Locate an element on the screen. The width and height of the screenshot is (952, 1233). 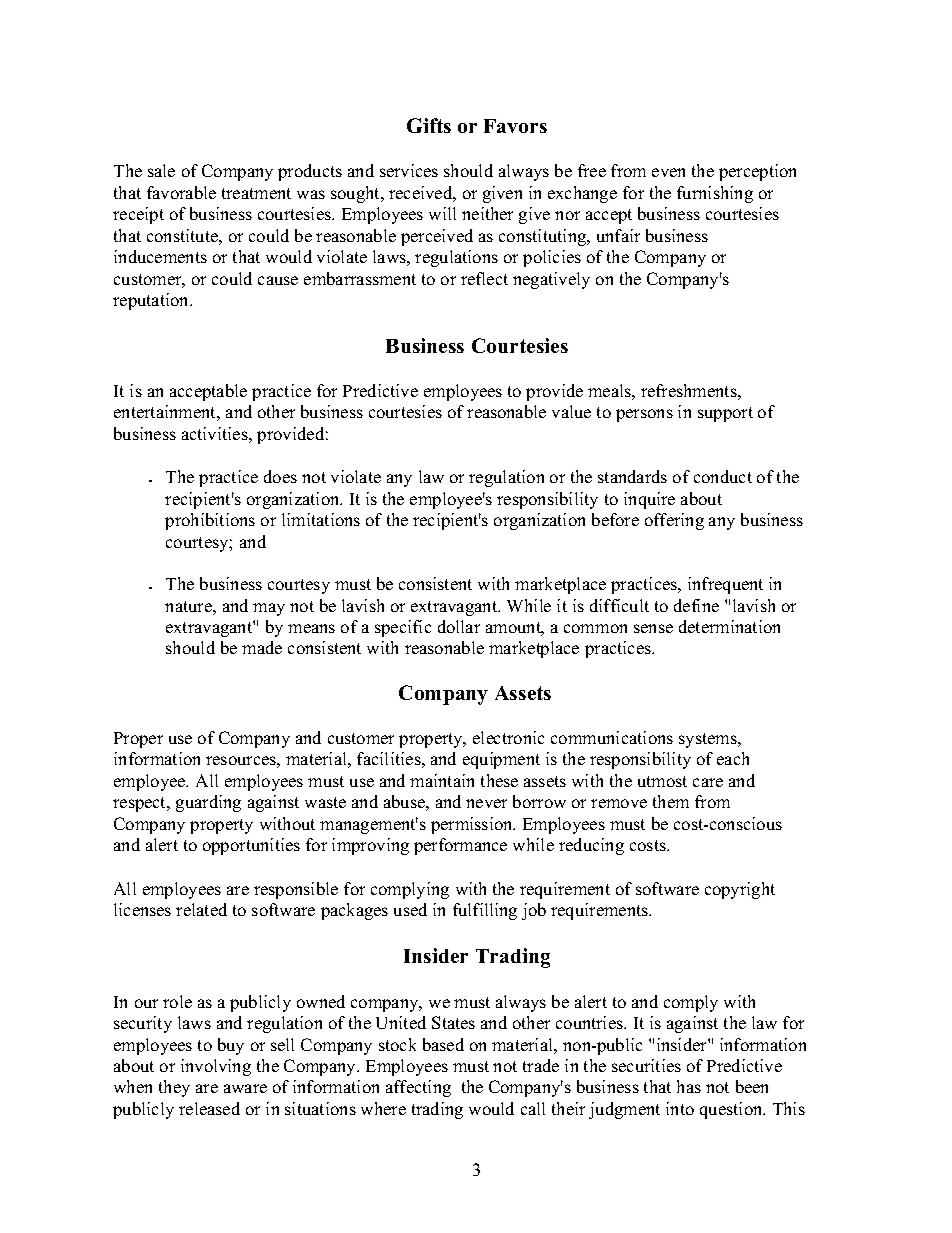
involving is located at coordinates (216, 1067).
